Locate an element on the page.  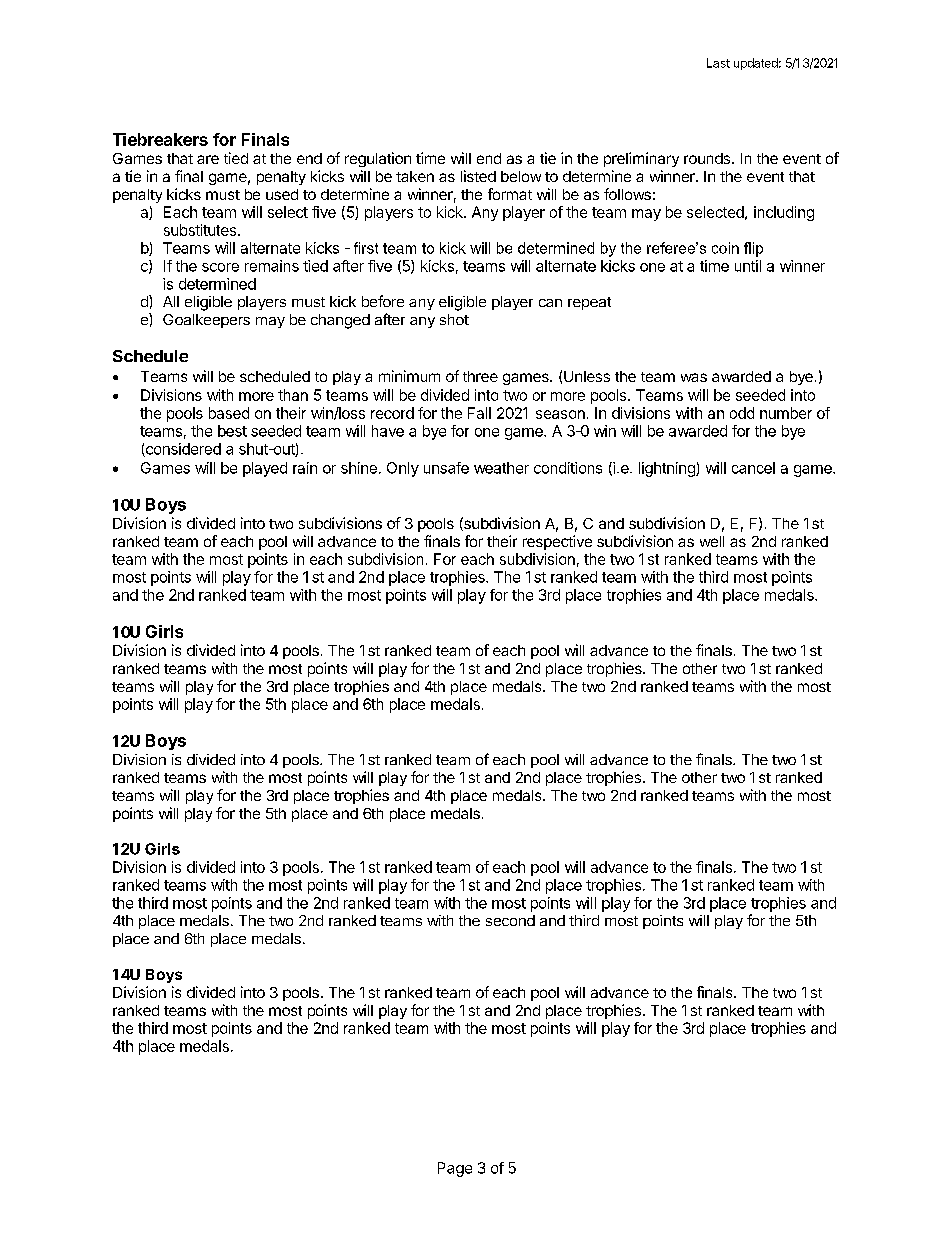
well is located at coordinates (712, 541).
